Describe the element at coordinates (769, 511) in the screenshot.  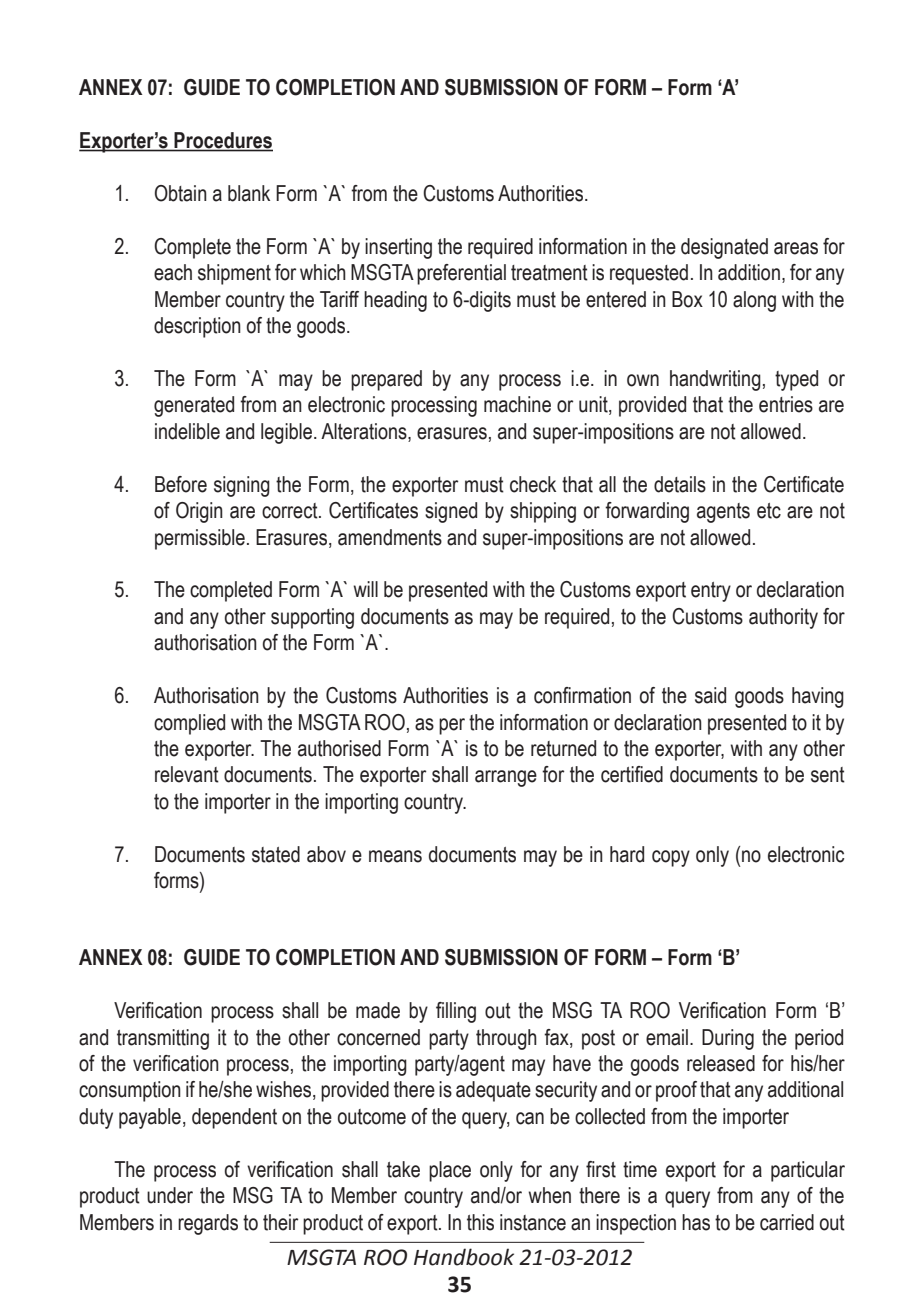
I see `etc` at that location.
